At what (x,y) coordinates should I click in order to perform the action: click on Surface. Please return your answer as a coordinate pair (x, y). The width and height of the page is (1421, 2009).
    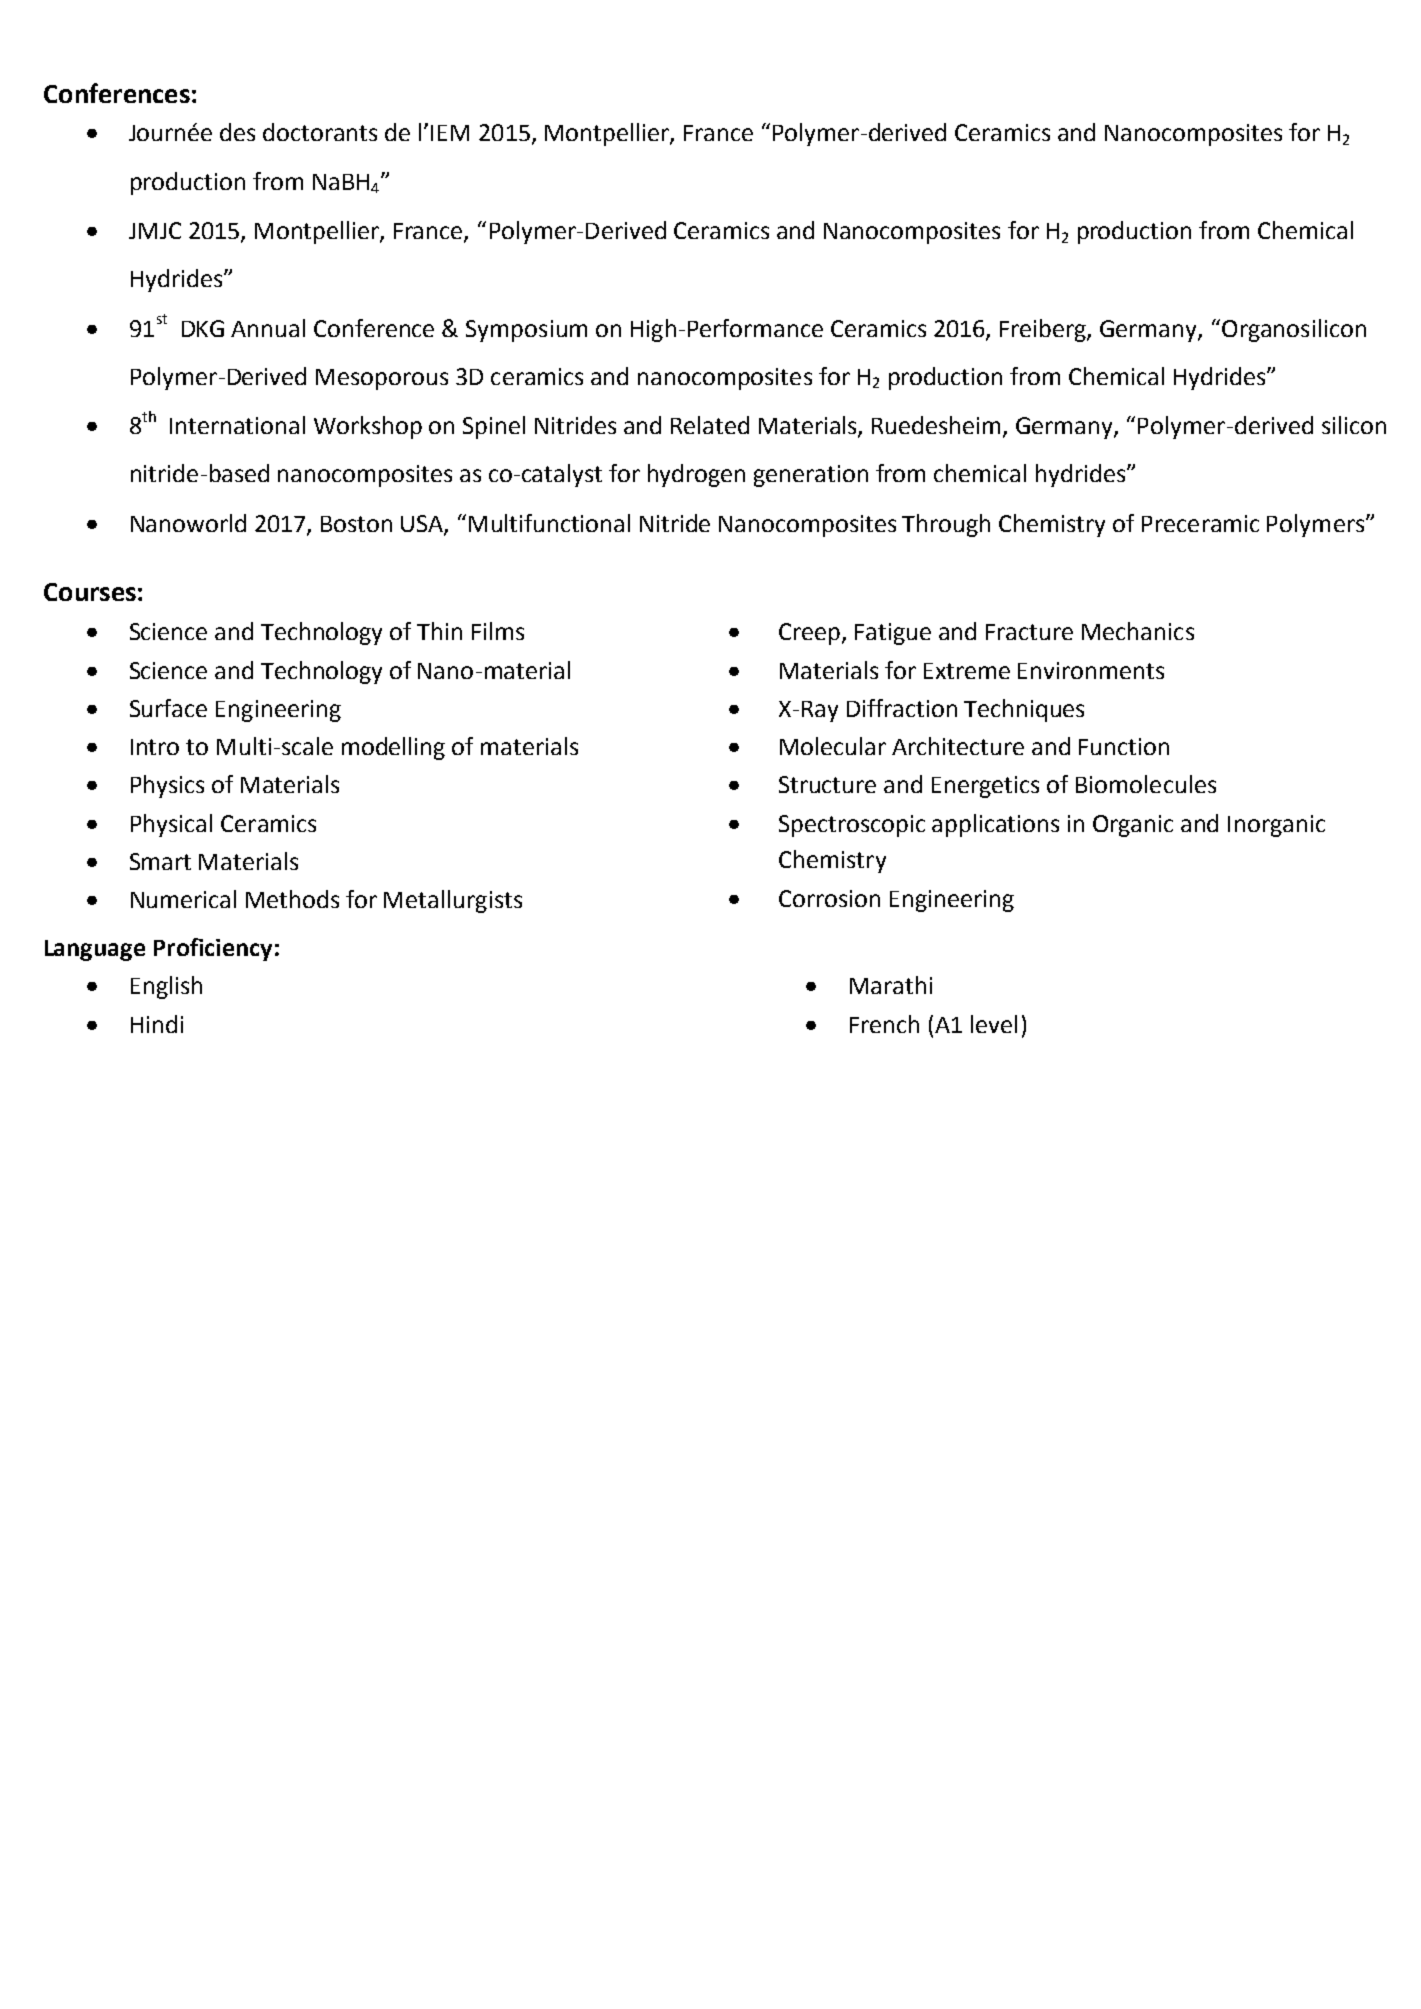
    Looking at the image, I should click on (168, 708).
